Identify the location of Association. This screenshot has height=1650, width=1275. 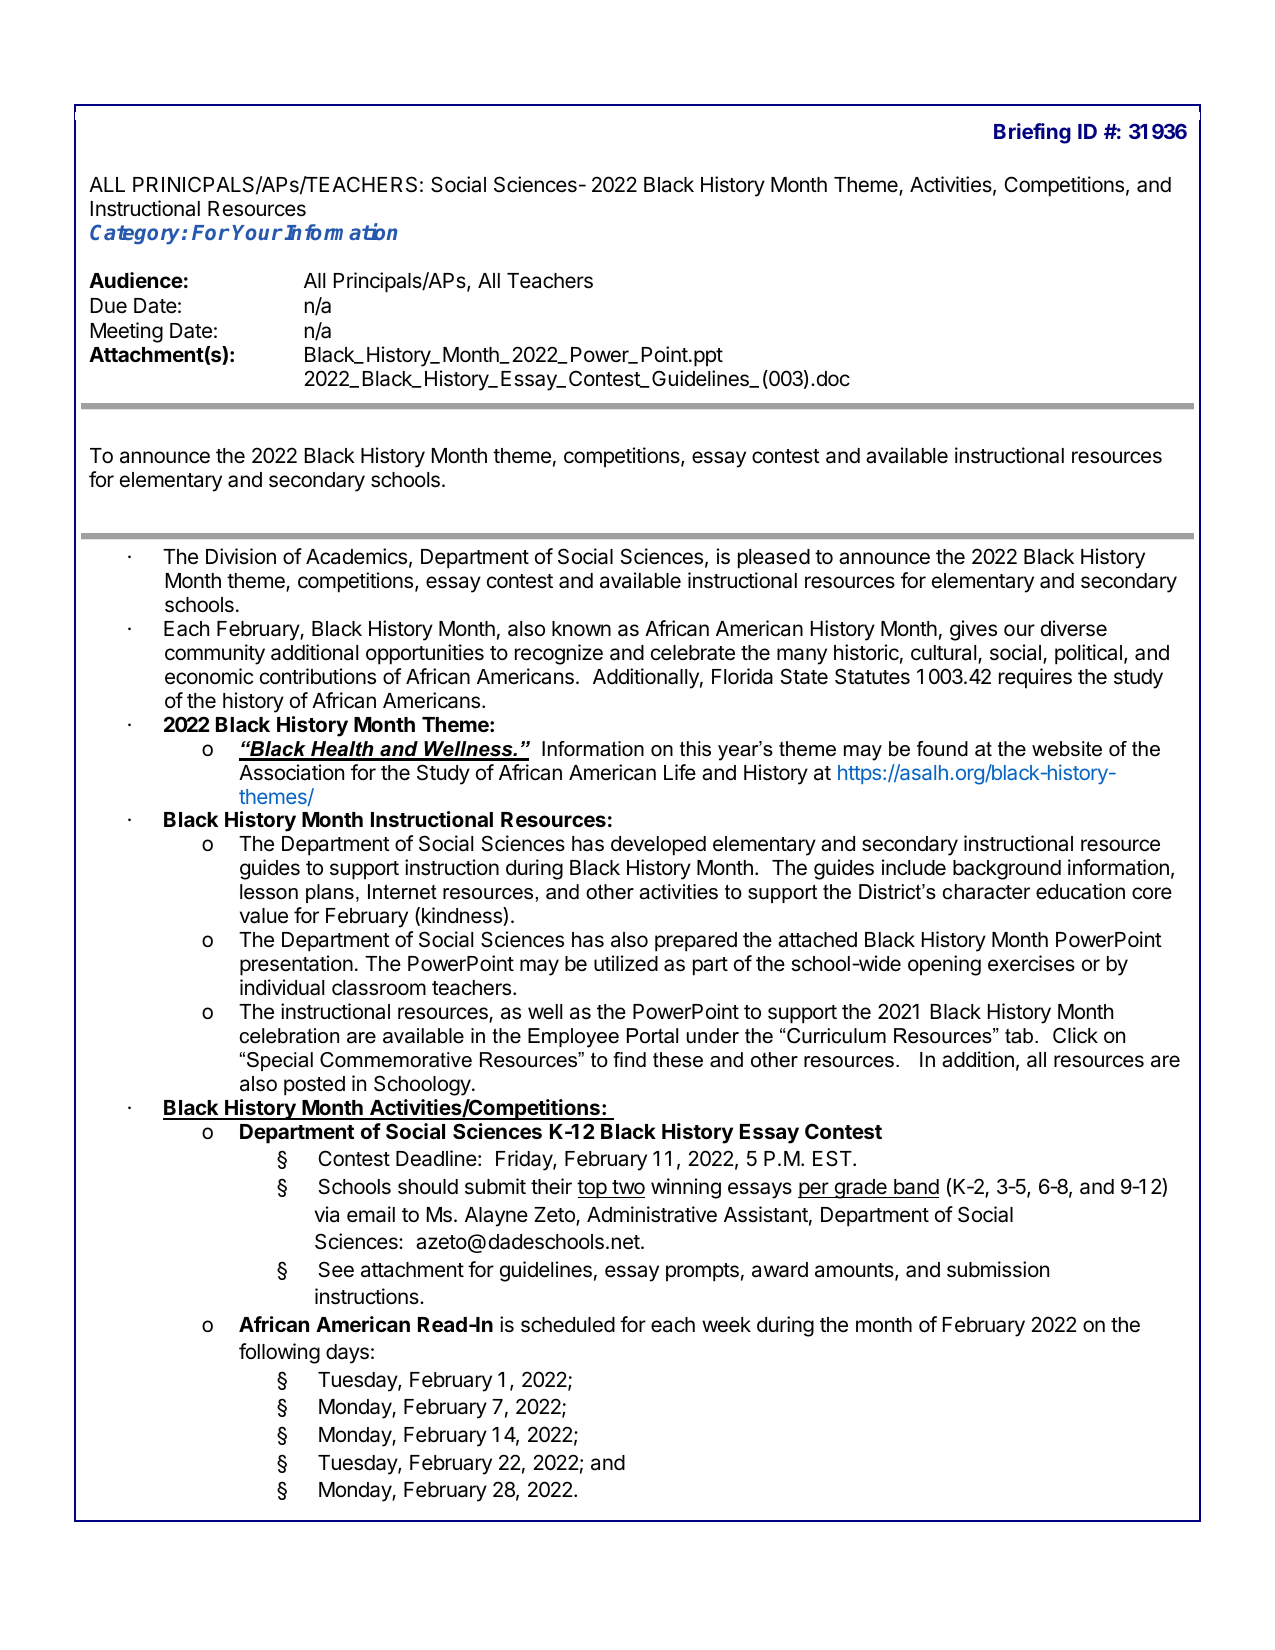
(291, 772).
